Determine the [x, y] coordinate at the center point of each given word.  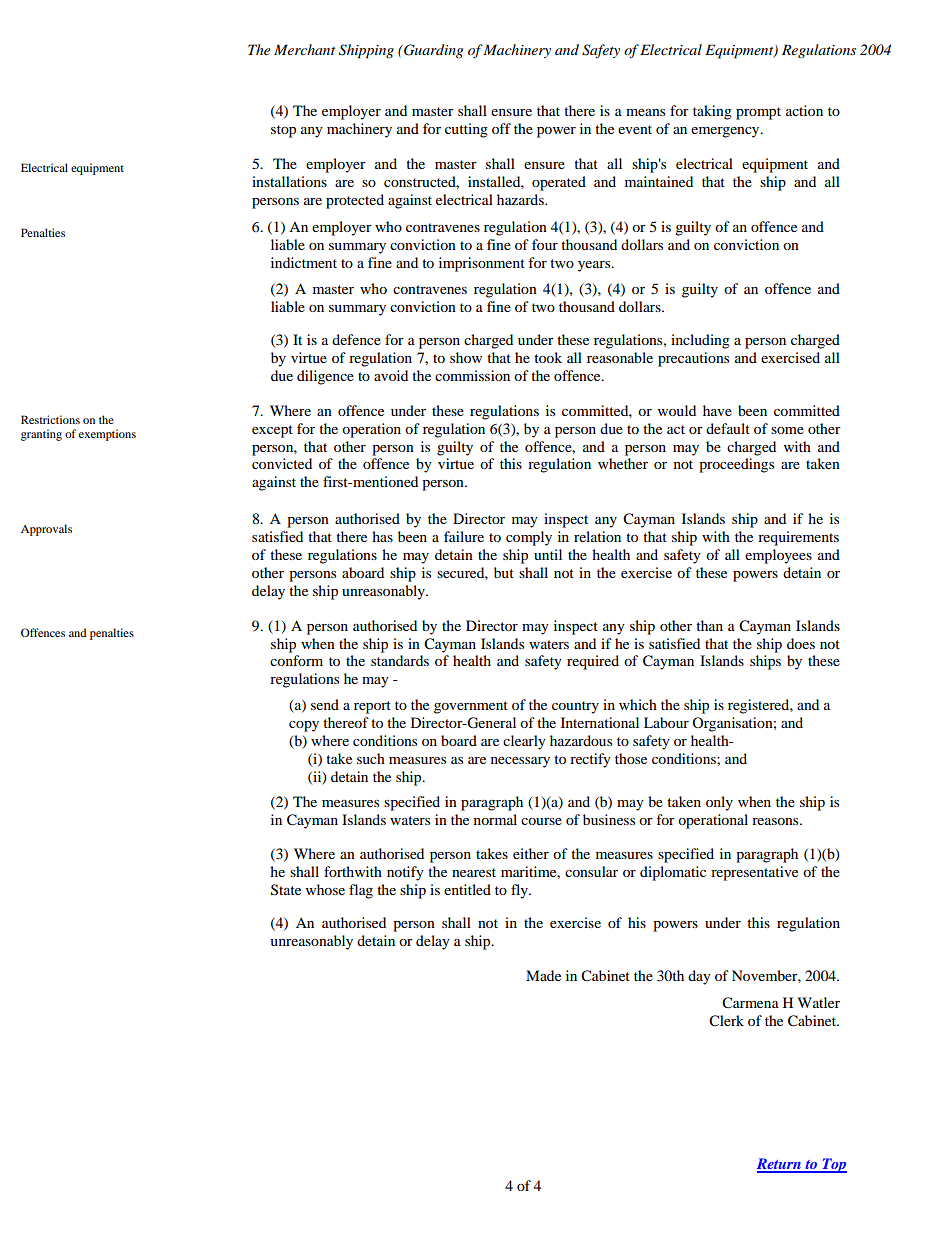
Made [543, 975]
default [728, 428]
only [719, 803]
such [371, 758]
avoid [391, 375]
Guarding [432, 51]
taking [712, 112]
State [286, 890]
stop [283, 131]
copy [304, 726]
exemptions [107, 435]
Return [780, 1165]
